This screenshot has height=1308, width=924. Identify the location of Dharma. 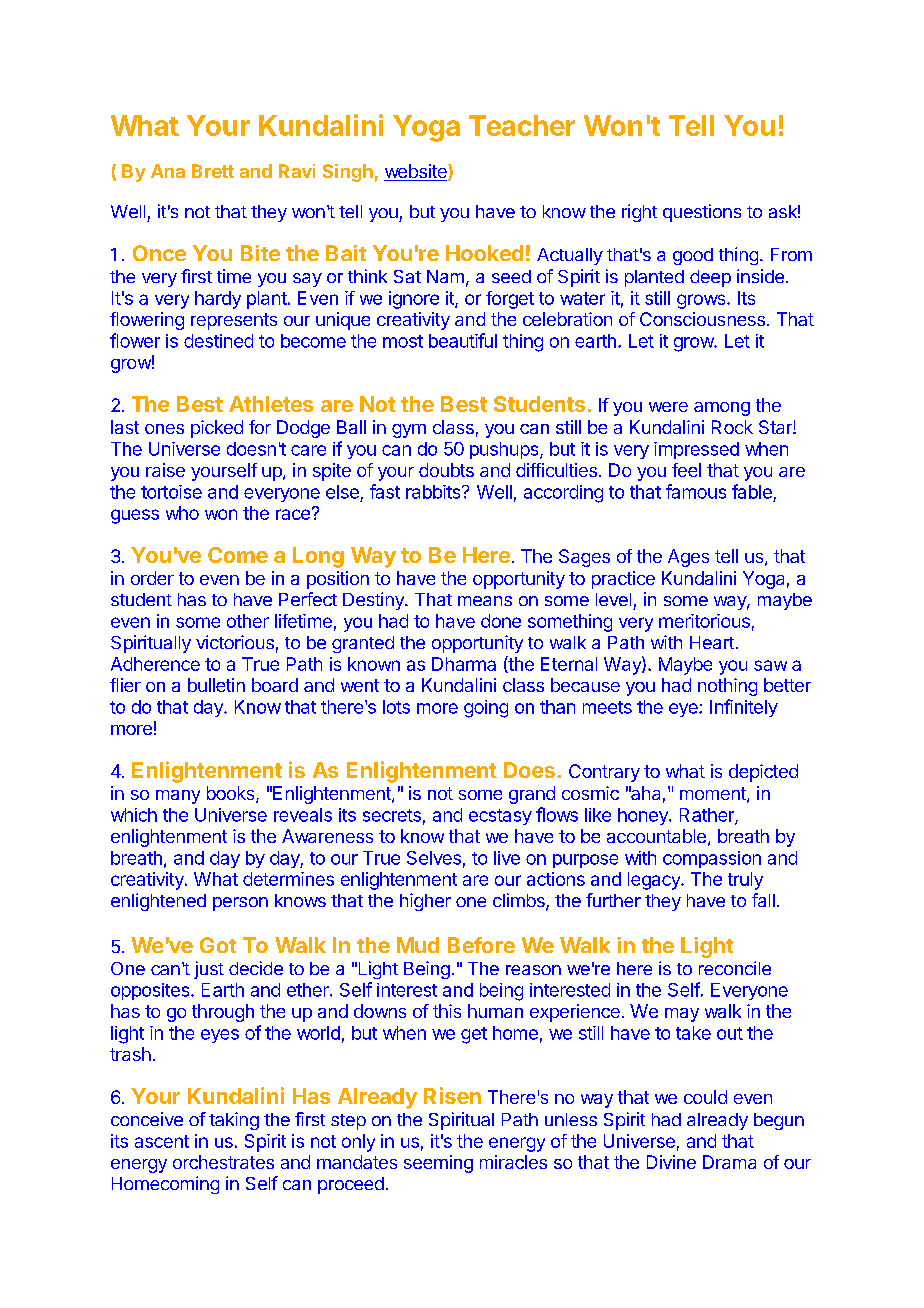
(464, 664).
